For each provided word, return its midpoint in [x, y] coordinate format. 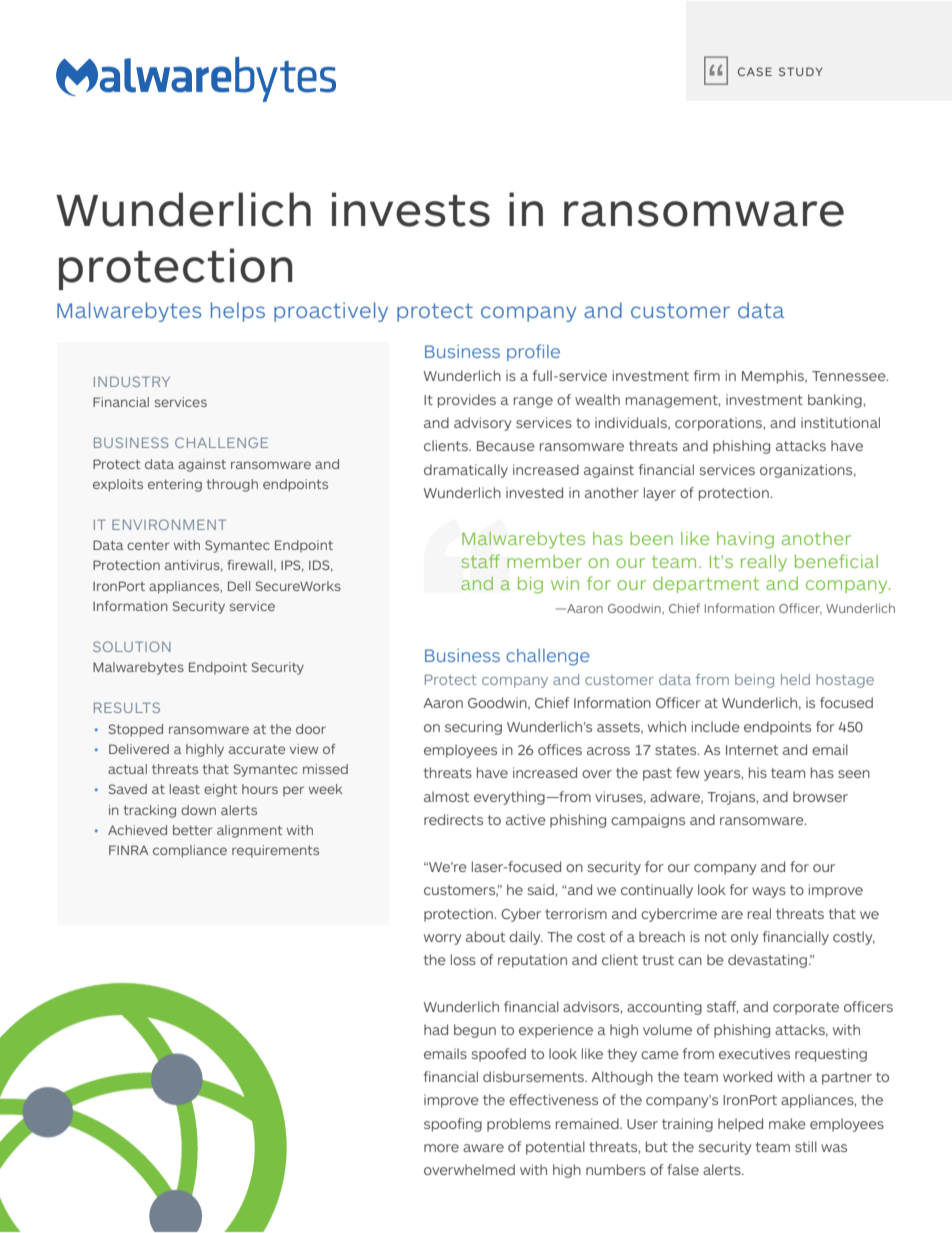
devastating [767, 961]
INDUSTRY [132, 381]
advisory [482, 424]
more [441, 1148]
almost [446, 796]
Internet [752, 750]
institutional [840, 422]
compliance [190, 851]
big [530, 585]
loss [463, 959]
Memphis [774, 377]
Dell [239, 586]
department [706, 585]
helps [238, 312]
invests [411, 209]
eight [220, 790]
